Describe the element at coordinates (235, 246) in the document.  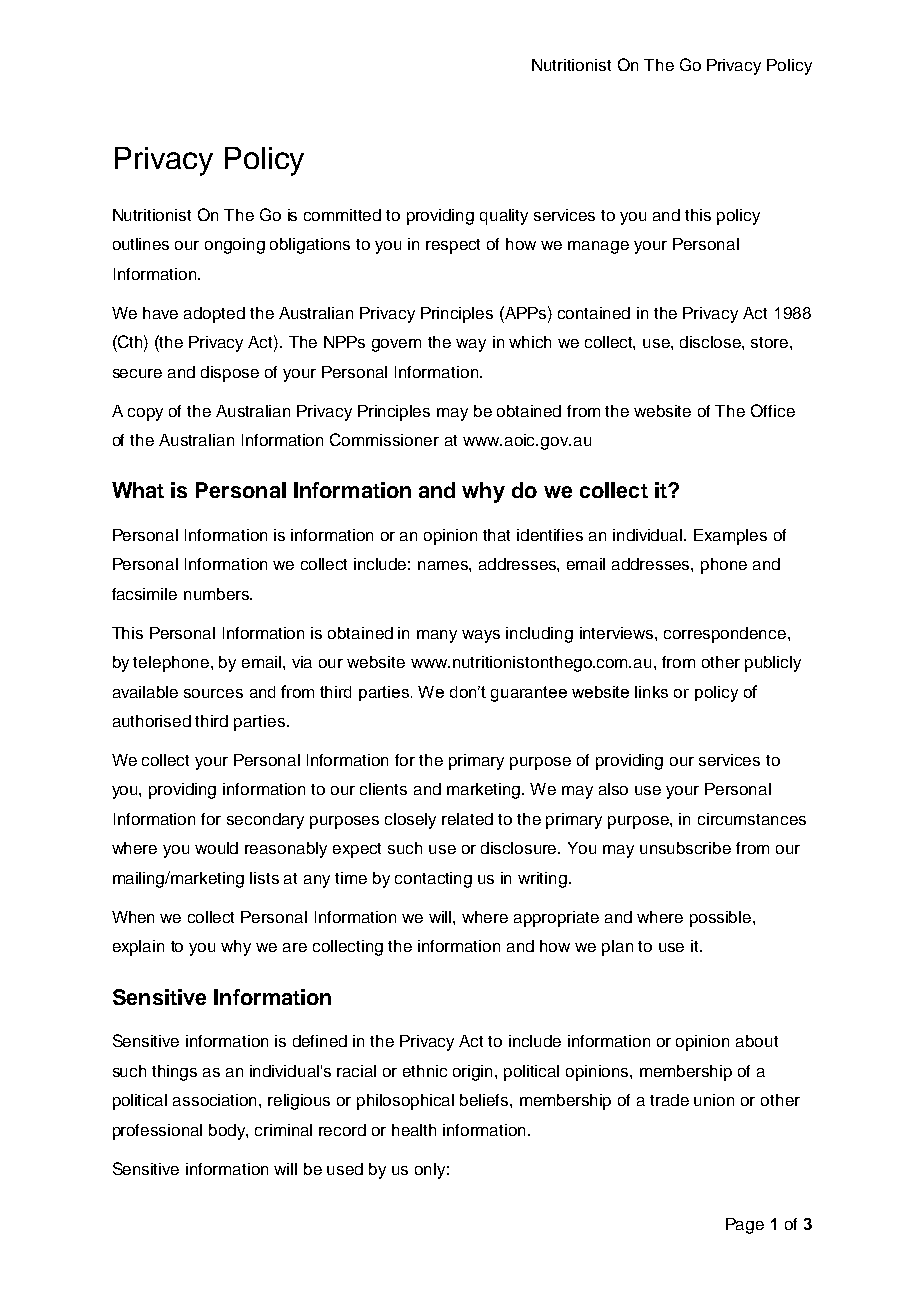
I see `ongoing` at that location.
